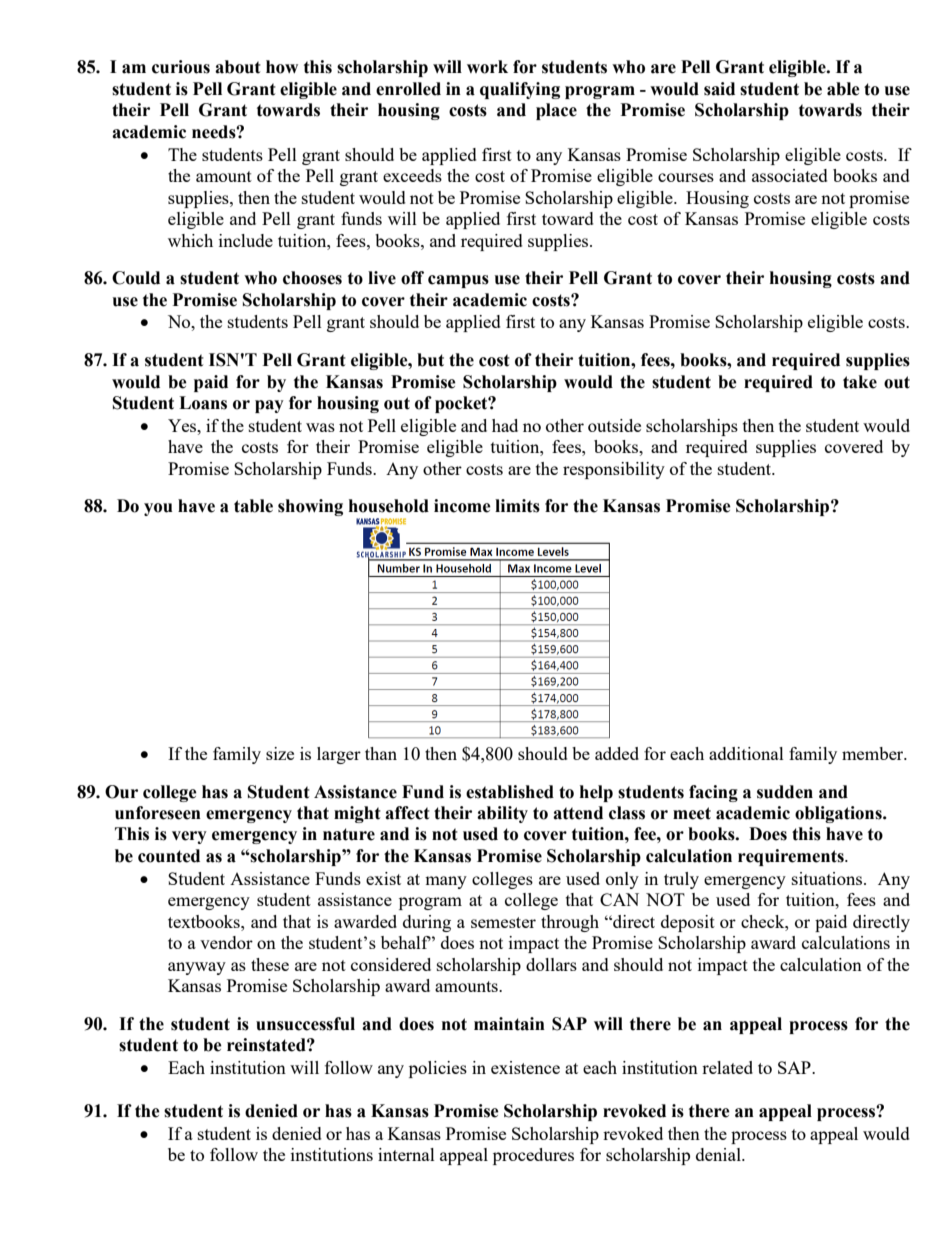  I want to click on you, so click(158, 509).
